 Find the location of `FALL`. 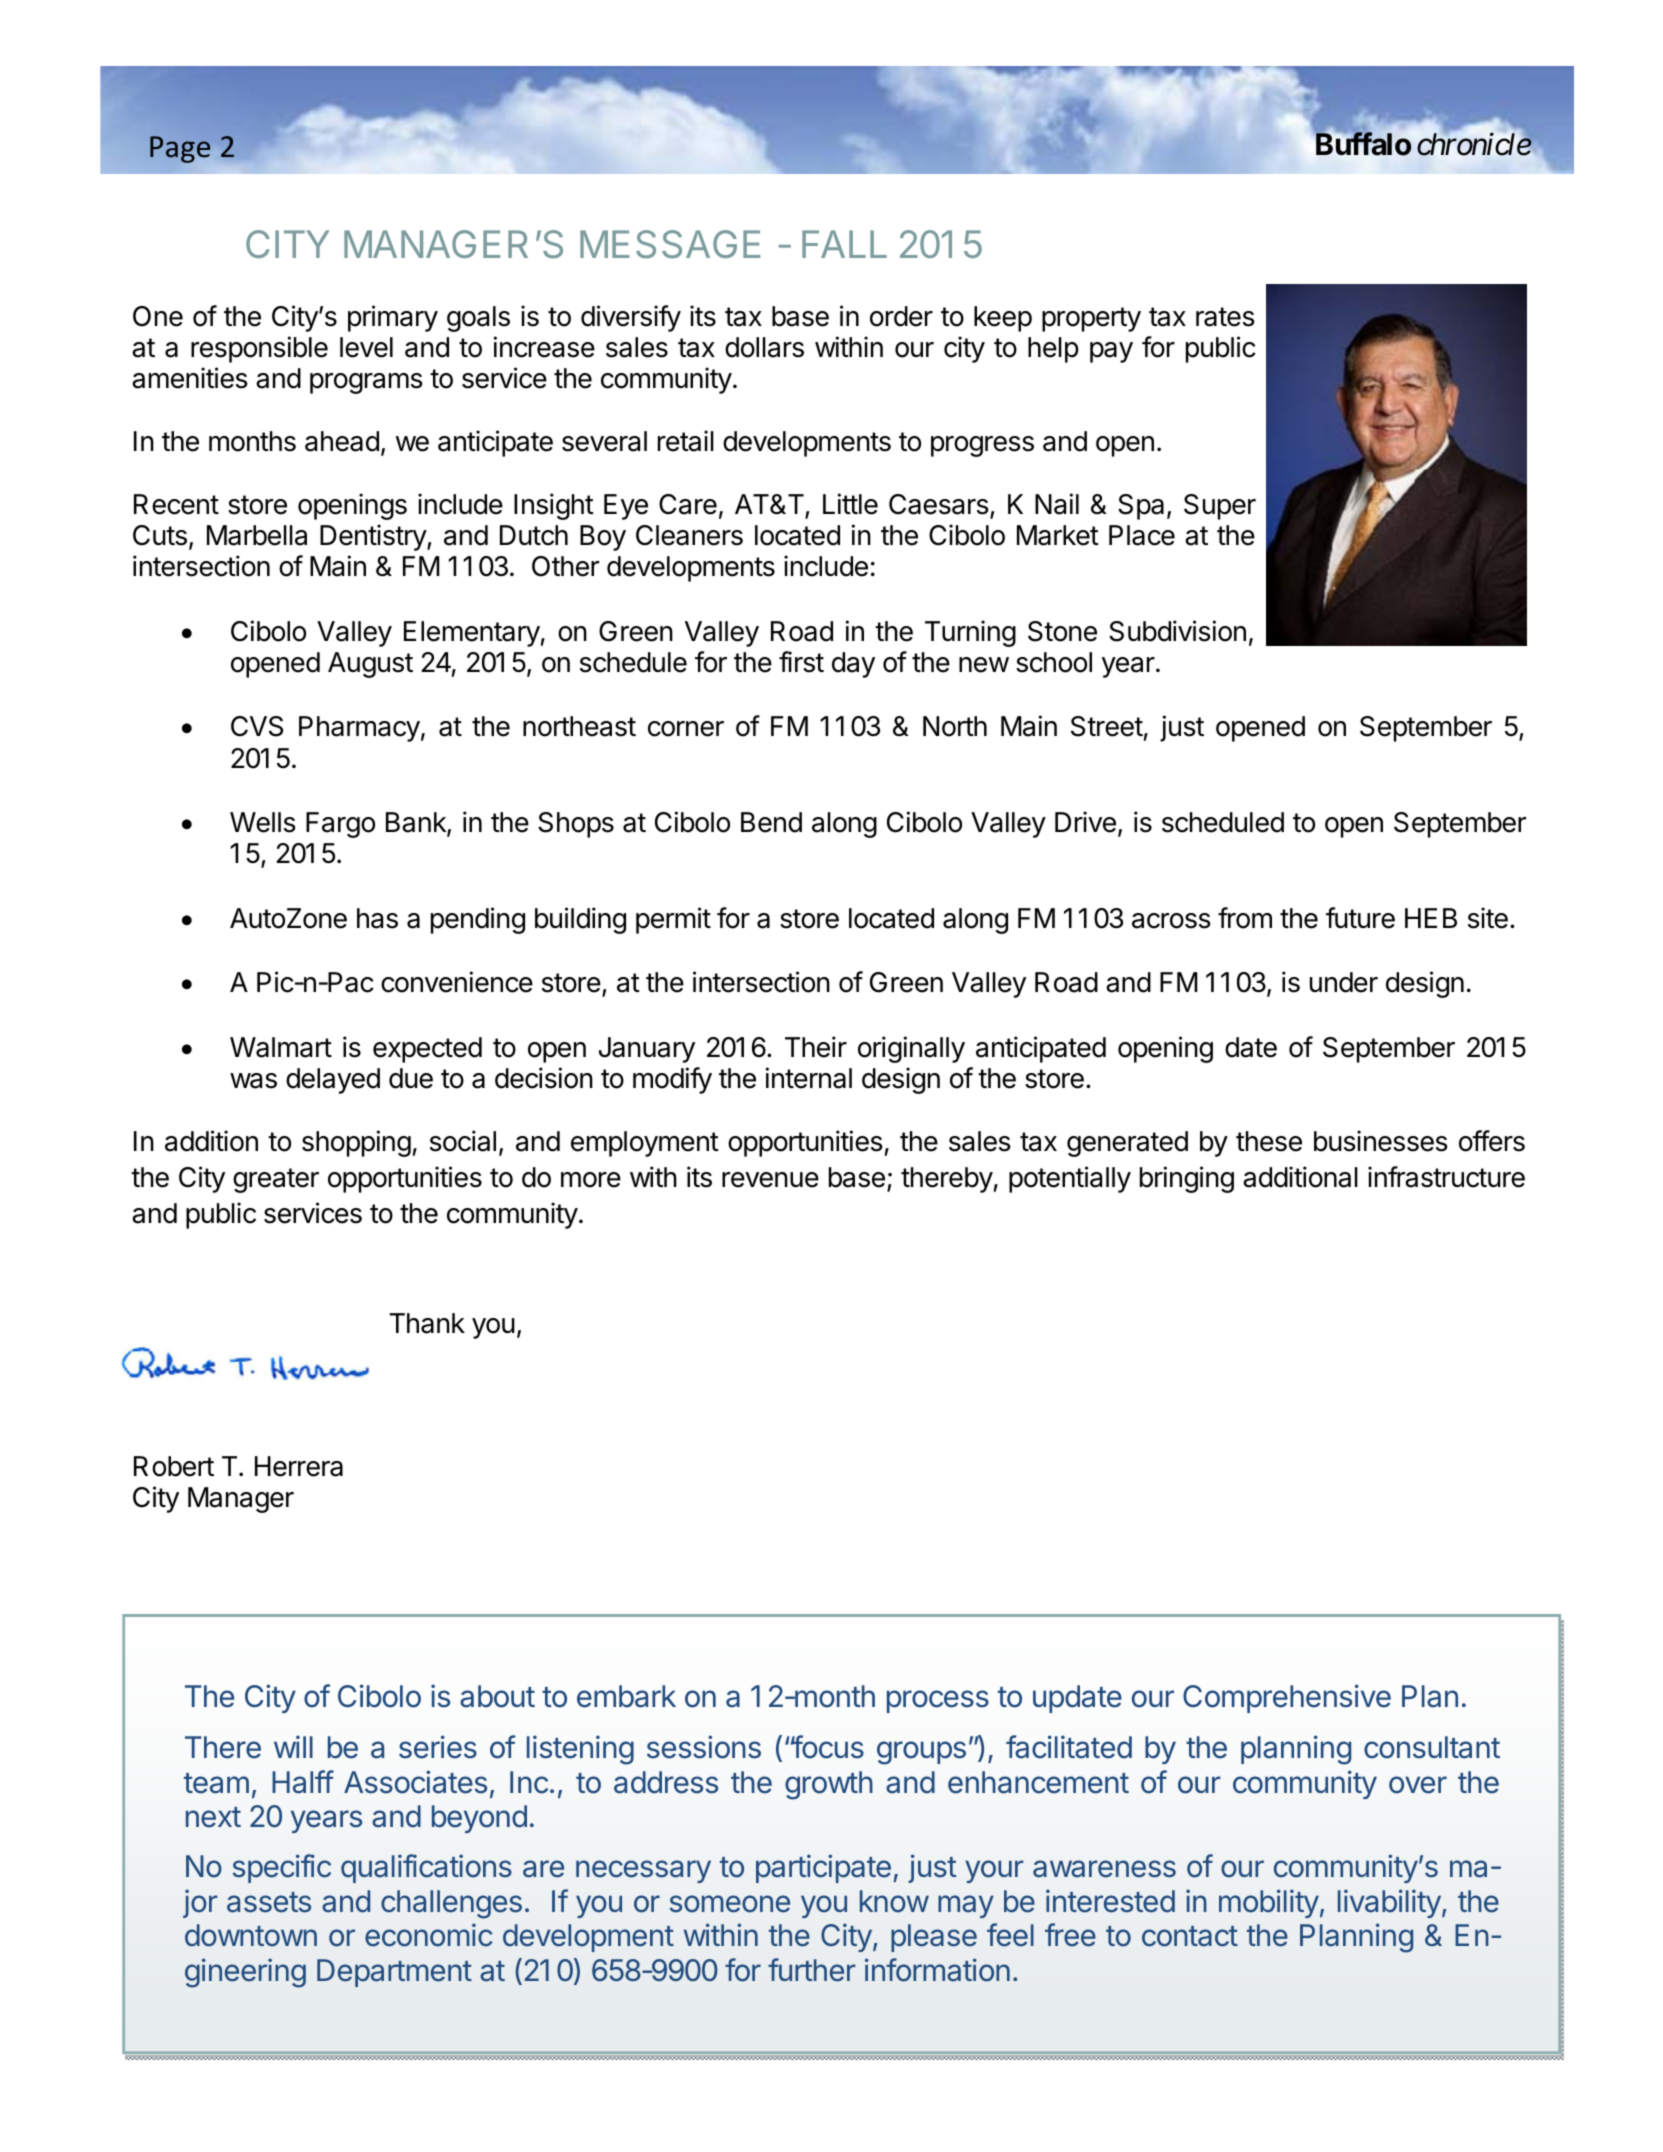

FALL is located at coordinates (844, 244).
